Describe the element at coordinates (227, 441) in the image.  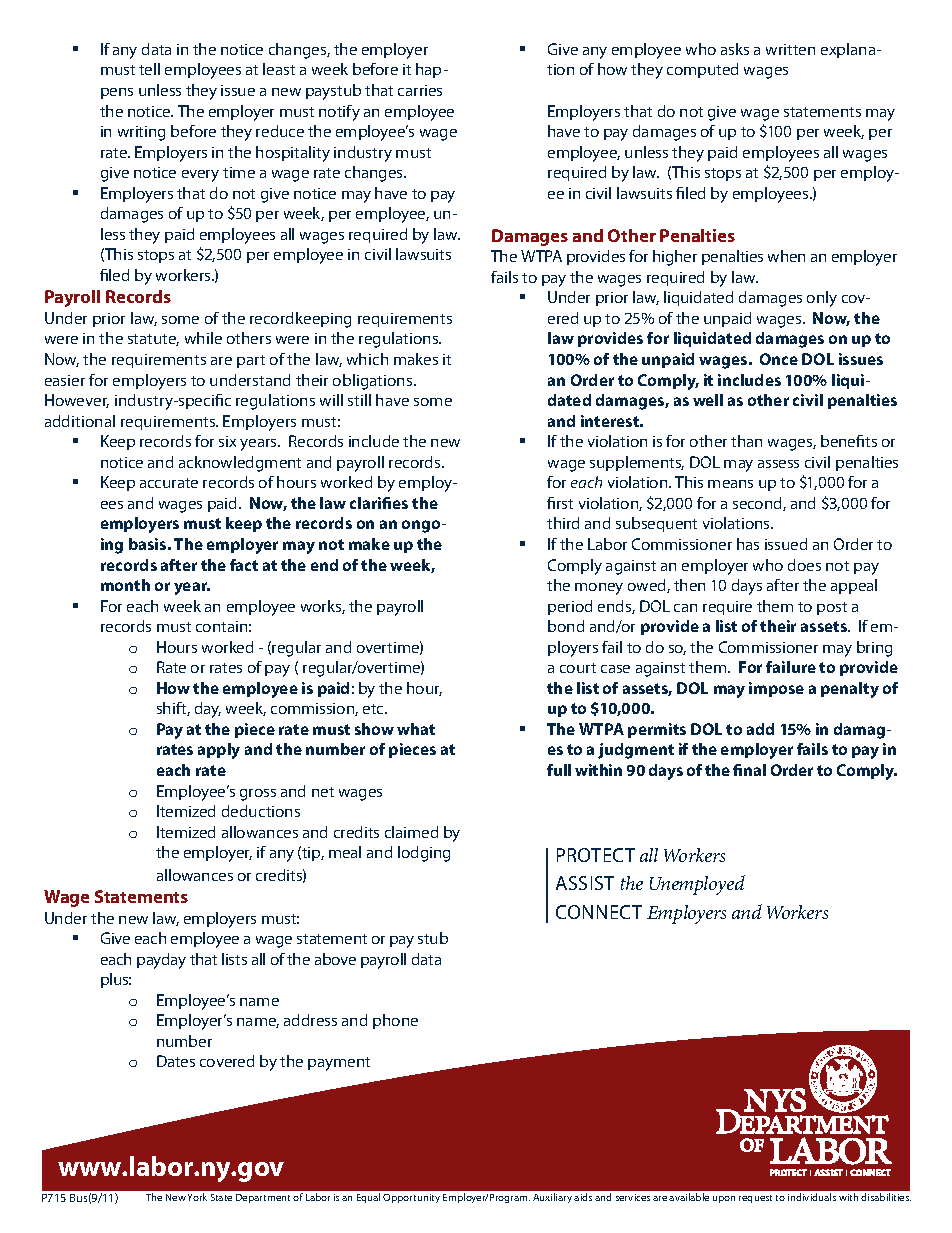
I see `six` at that location.
